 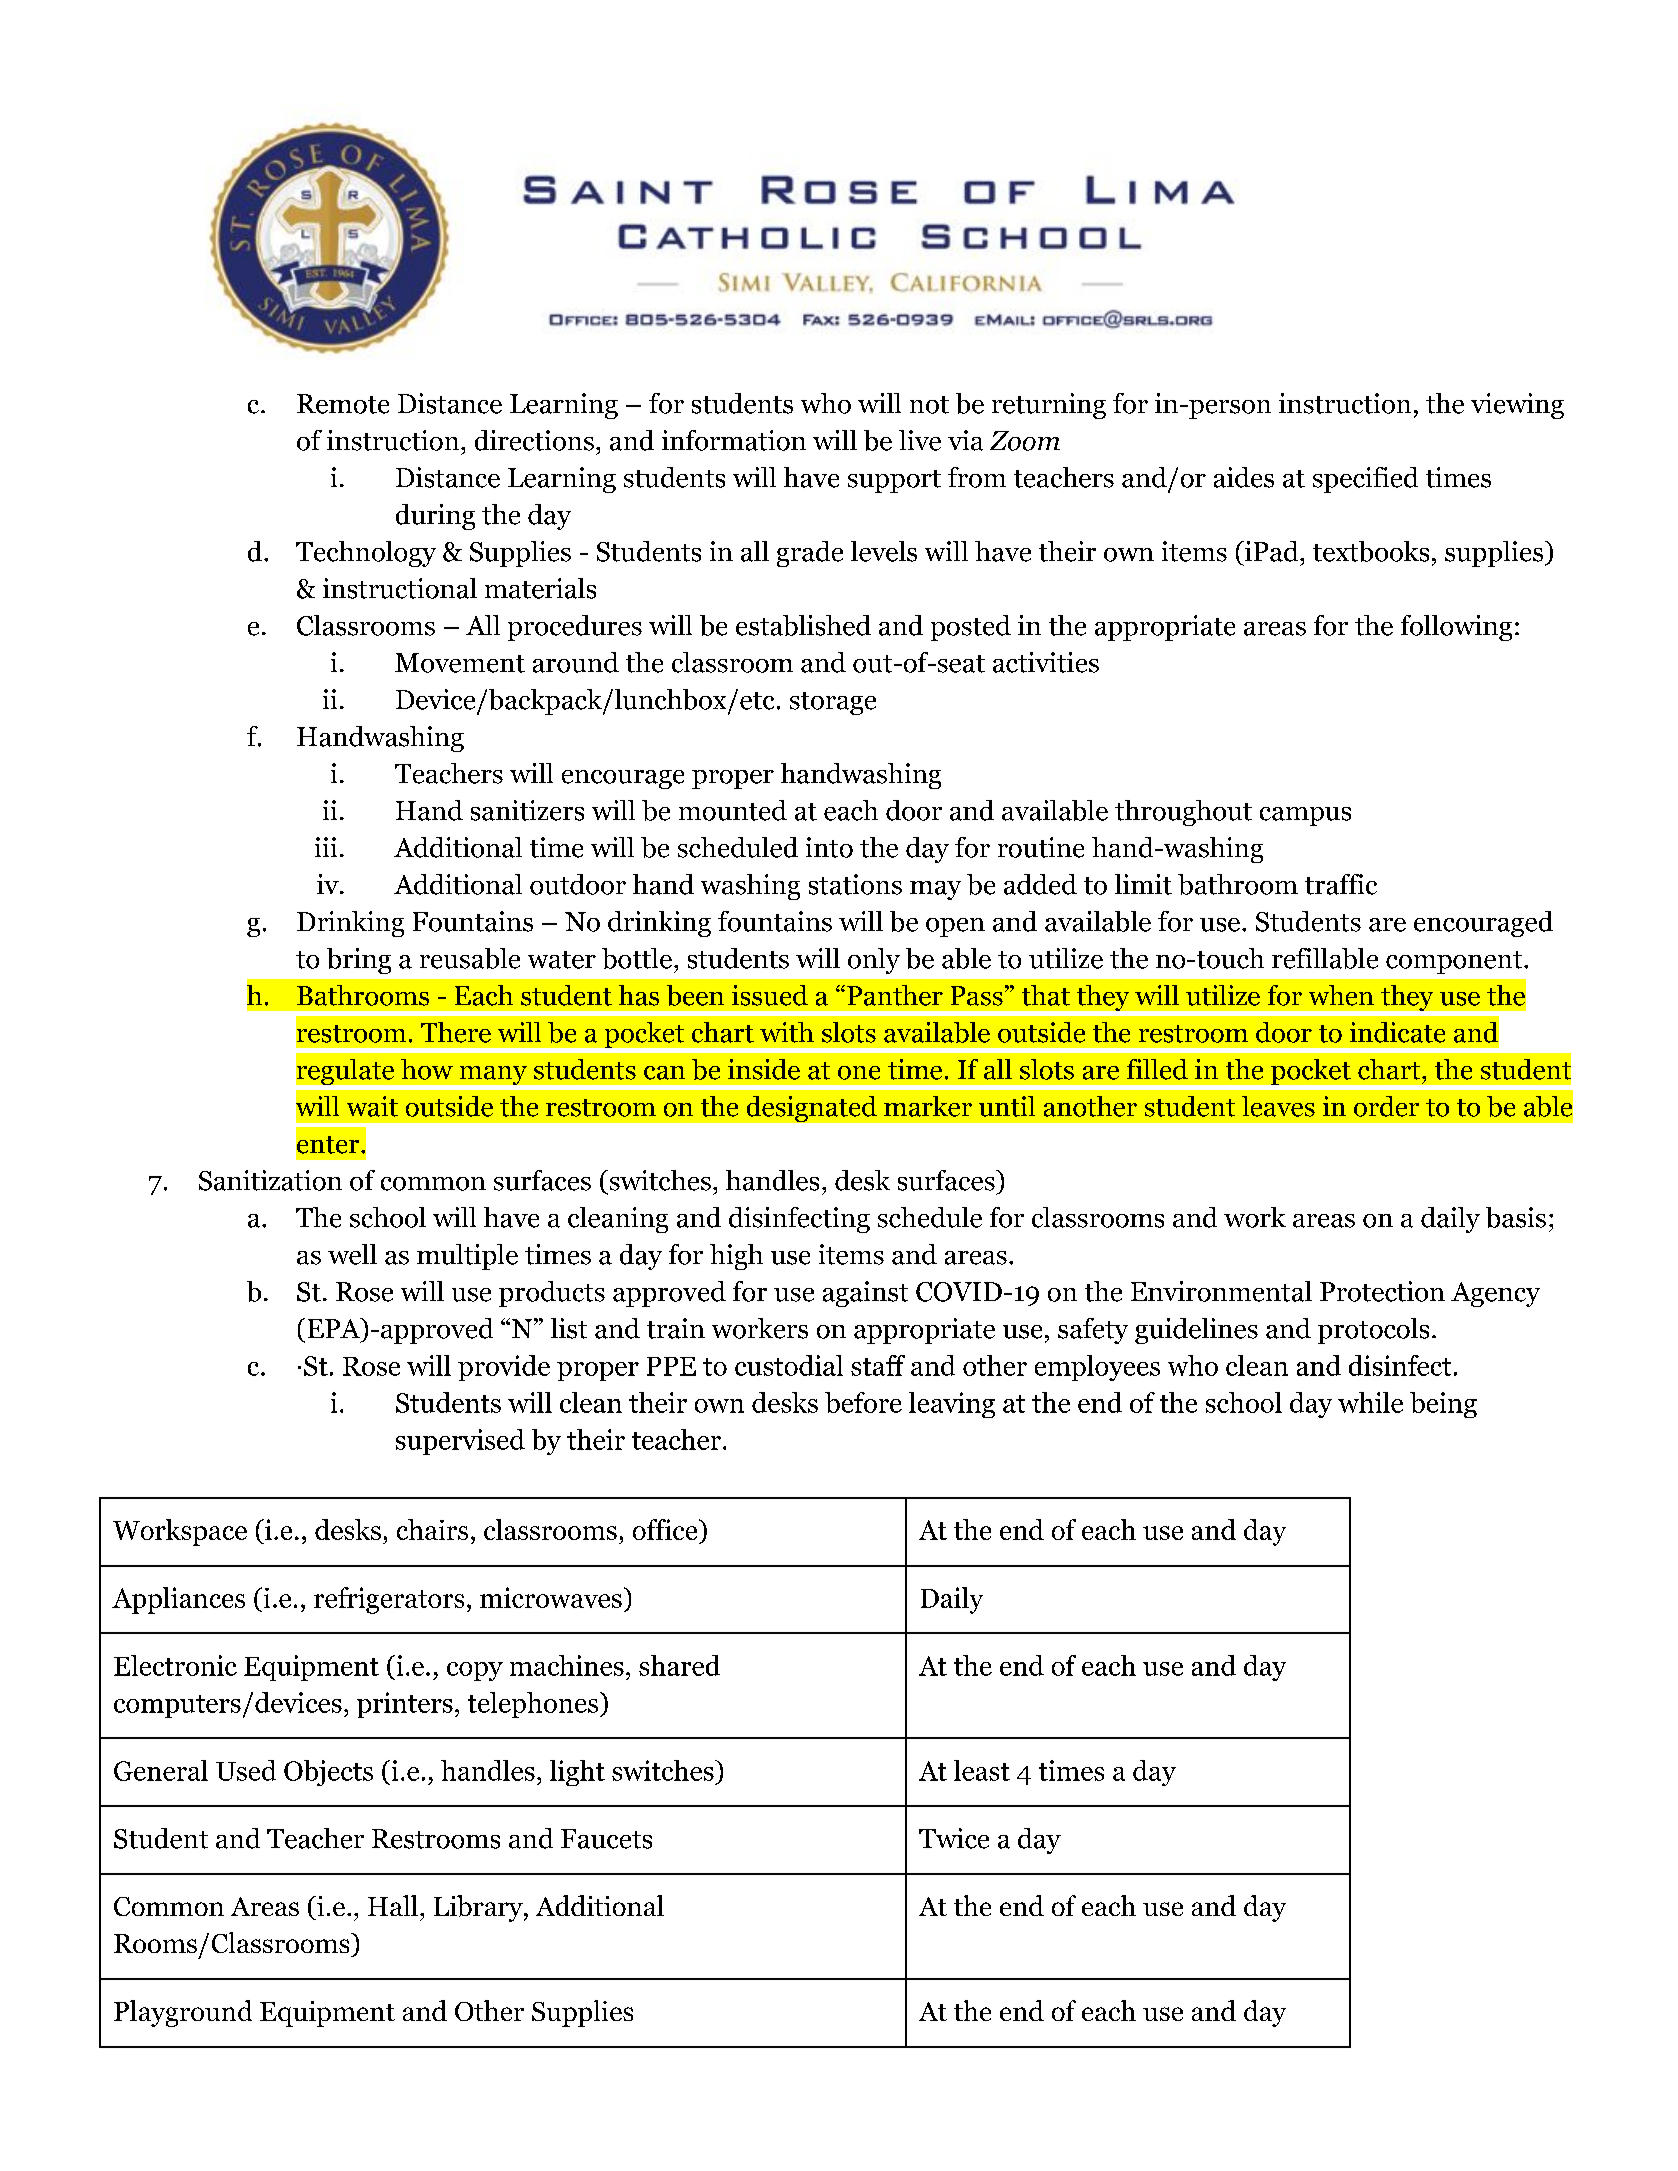 What do you see at coordinates (874, 961) in the screenshot?
I see `only` at bounding box center [874, 961].
